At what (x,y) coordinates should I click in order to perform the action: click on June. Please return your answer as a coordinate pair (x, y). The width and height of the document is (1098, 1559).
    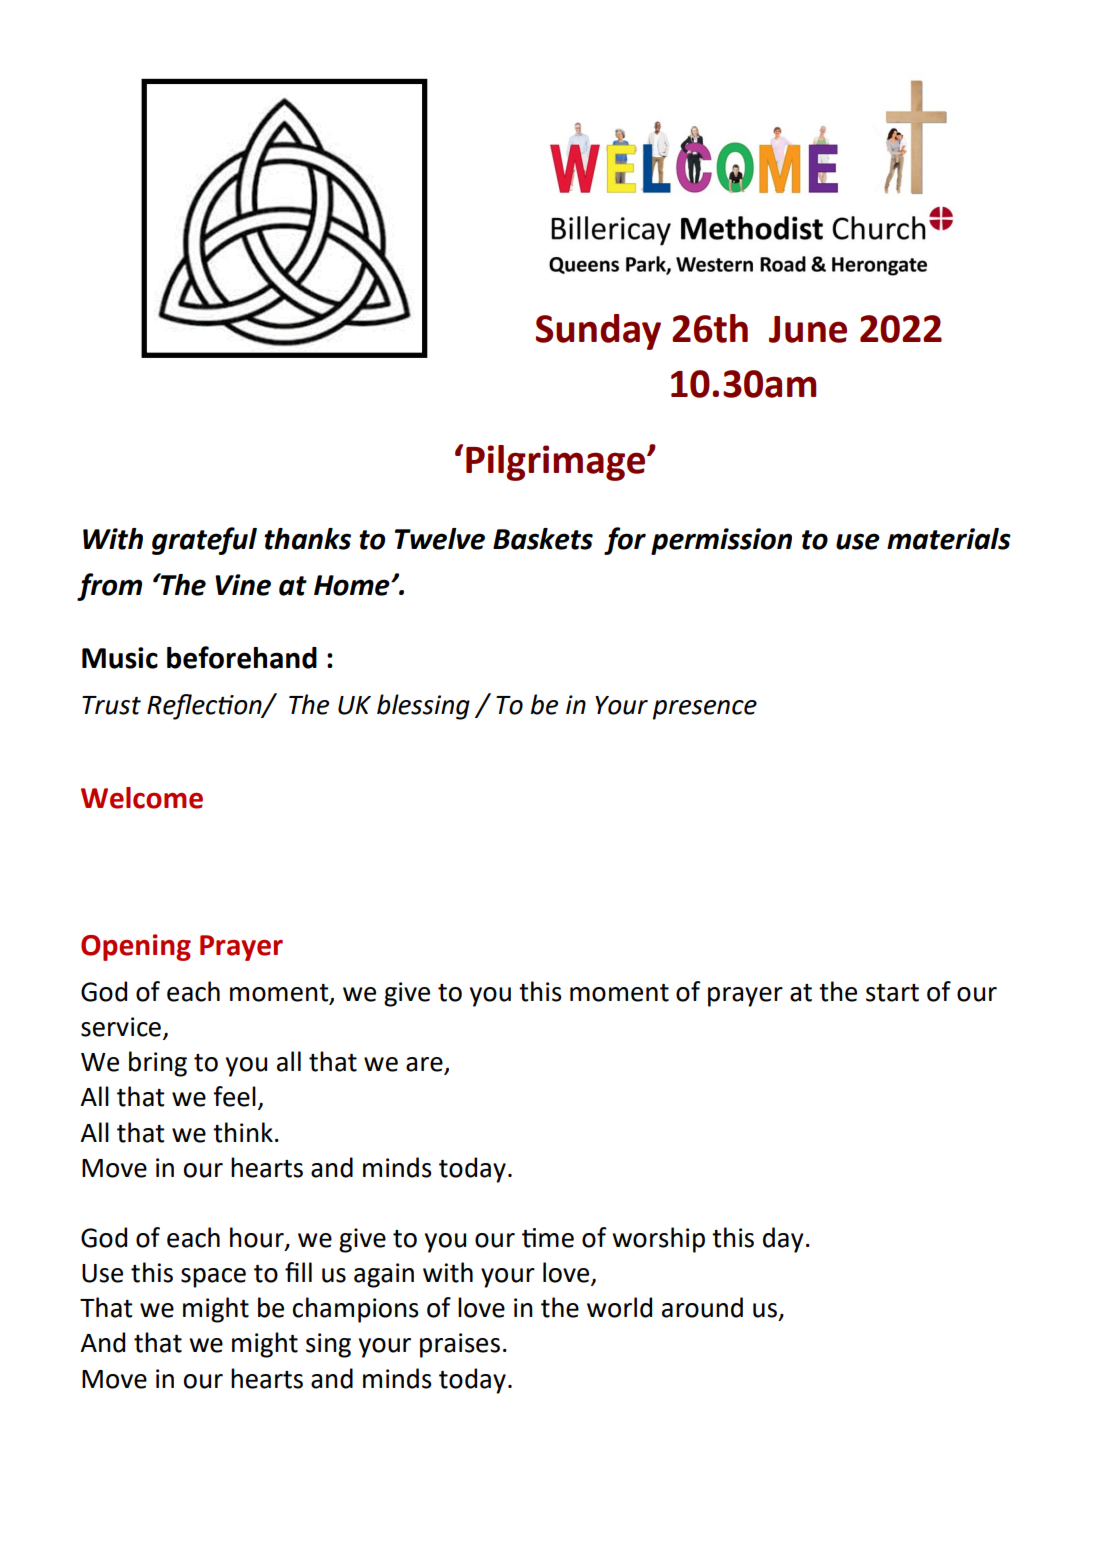
    Looking at the image, I should click on (808, 329).
